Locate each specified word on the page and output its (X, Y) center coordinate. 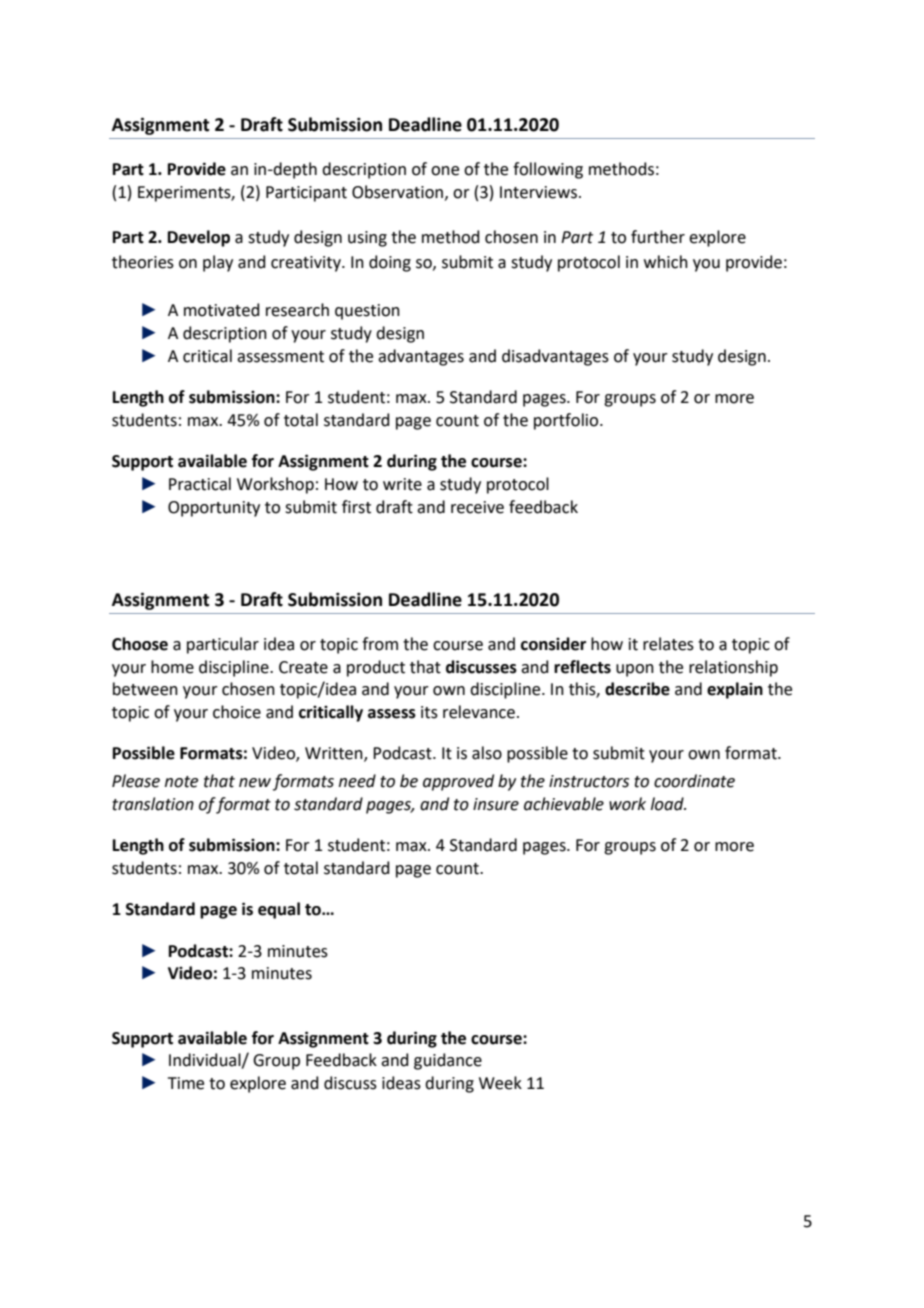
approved (458, 782)
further (658, 237)
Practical (200, 484)
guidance (448, 1061)
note (181, 782)
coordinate (694, 781)
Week (500, 1083)
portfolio (567, 421)
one (445, 171)
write (402, 484)
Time (186, 1083)
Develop (199, 238)
